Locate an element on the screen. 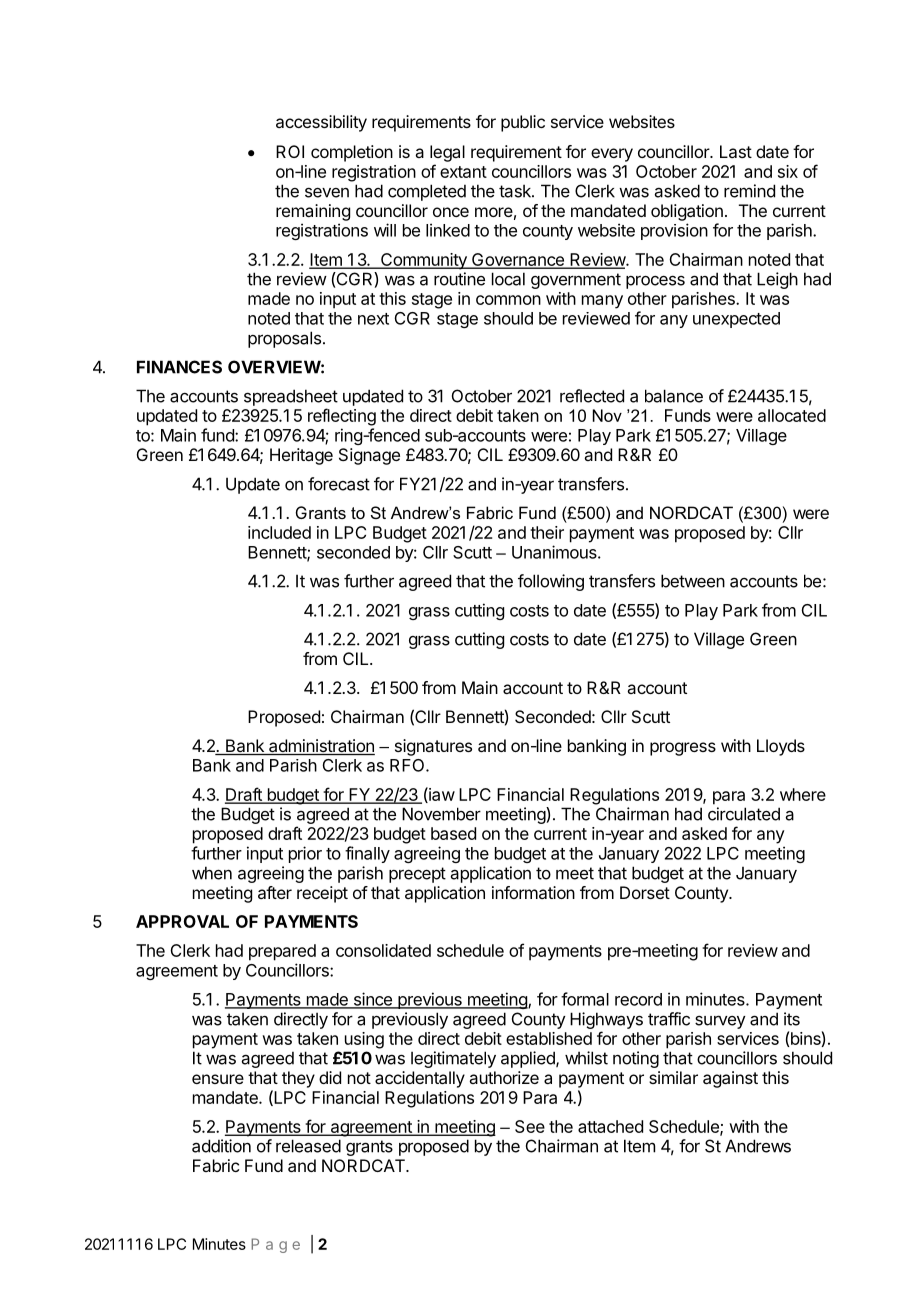 The width and height of the screenshot is (924, 1308). addition is located at coordinates (221, 1146).
